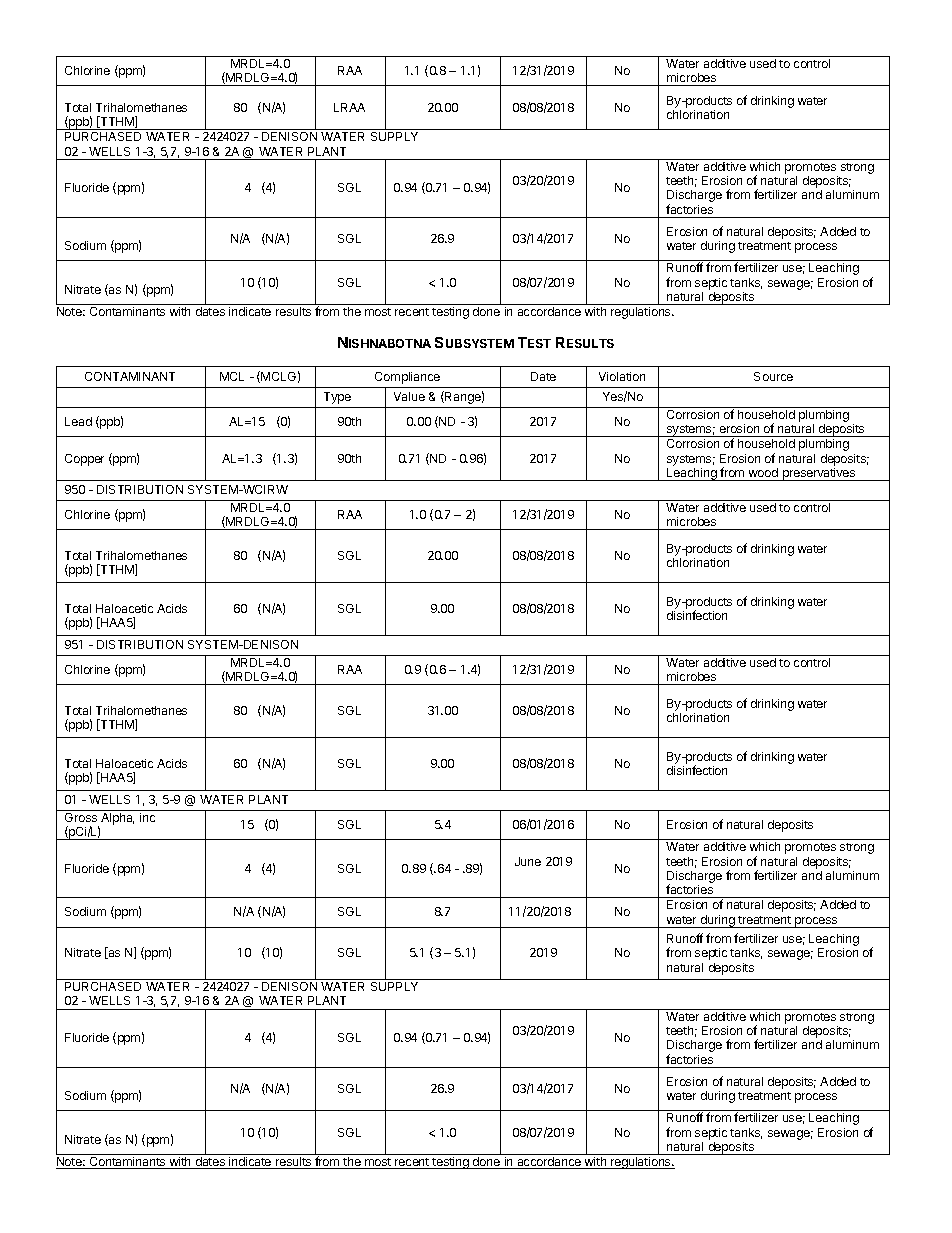  What do you see at coordinates (773, 376) in the image?
I see `Source` at bounding box center [773, 376].
